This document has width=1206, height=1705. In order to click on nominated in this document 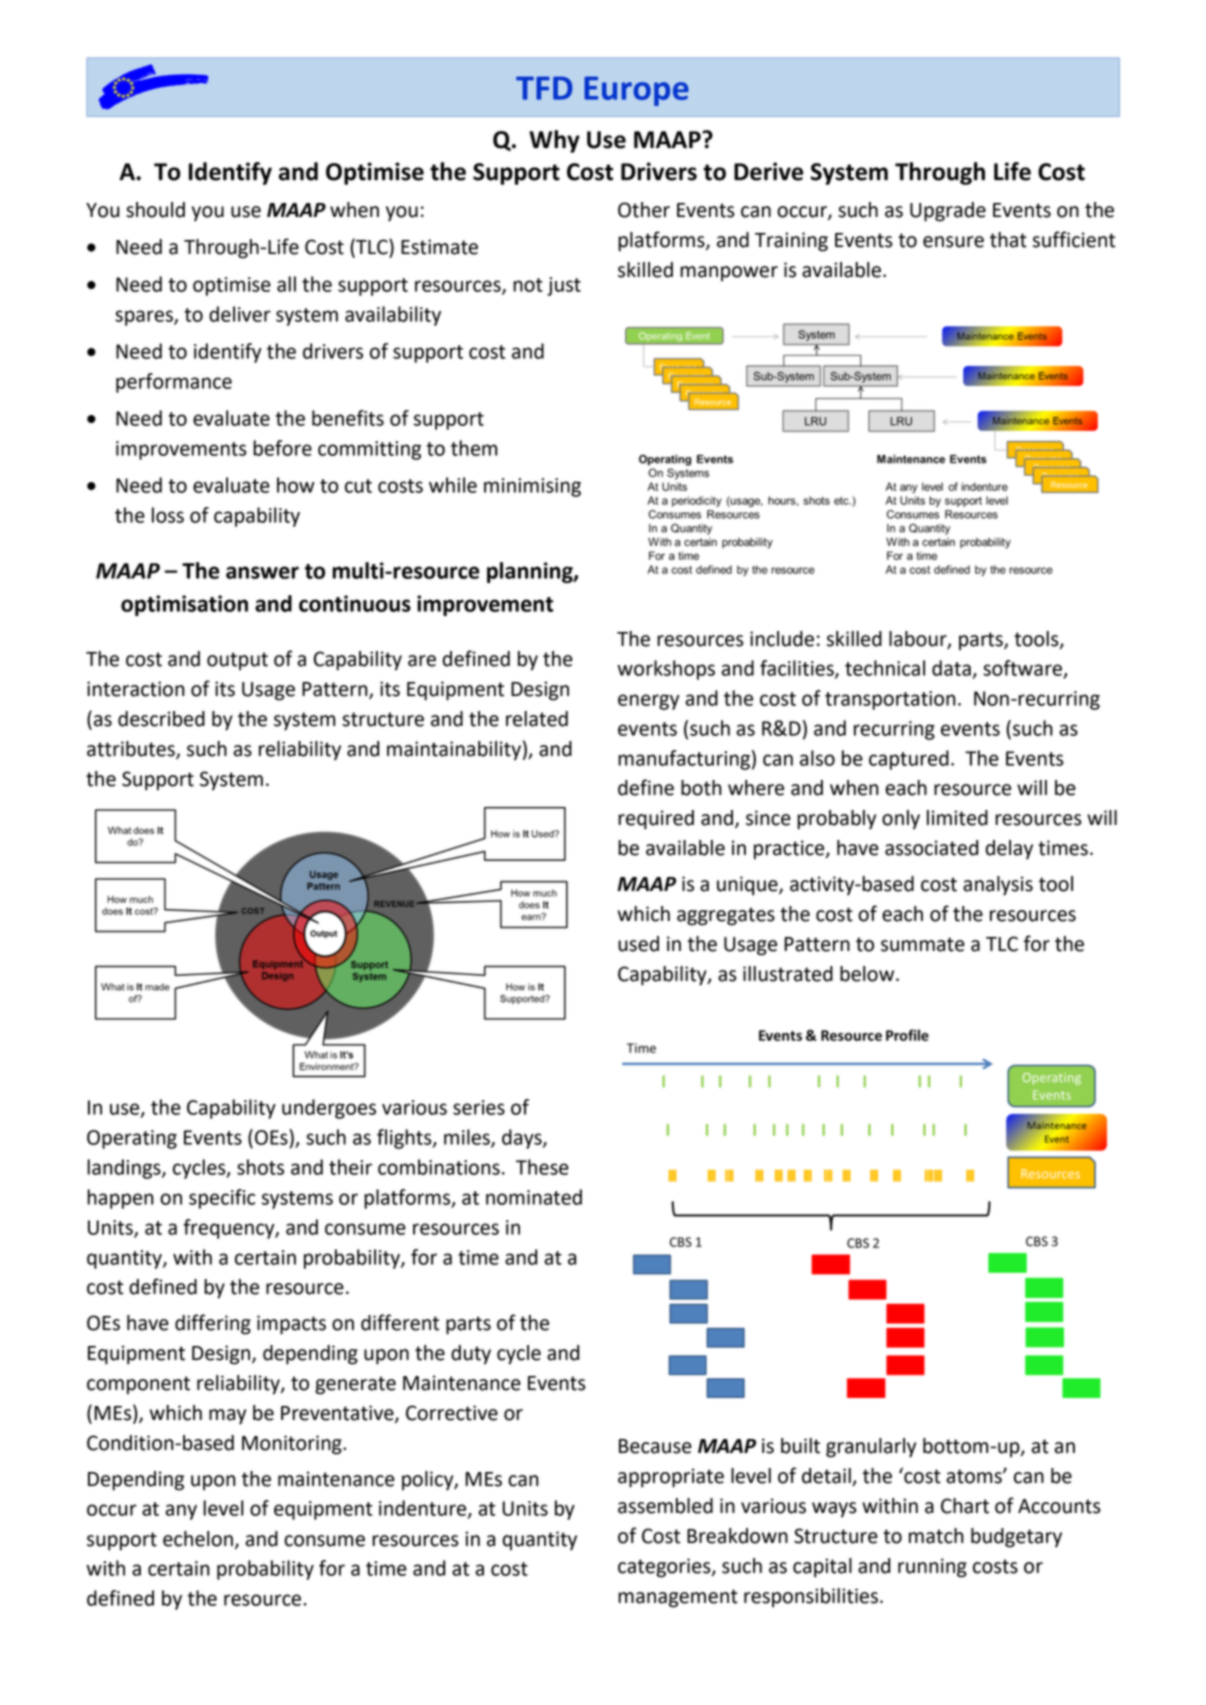, I will do `click(534, 1197)`.
